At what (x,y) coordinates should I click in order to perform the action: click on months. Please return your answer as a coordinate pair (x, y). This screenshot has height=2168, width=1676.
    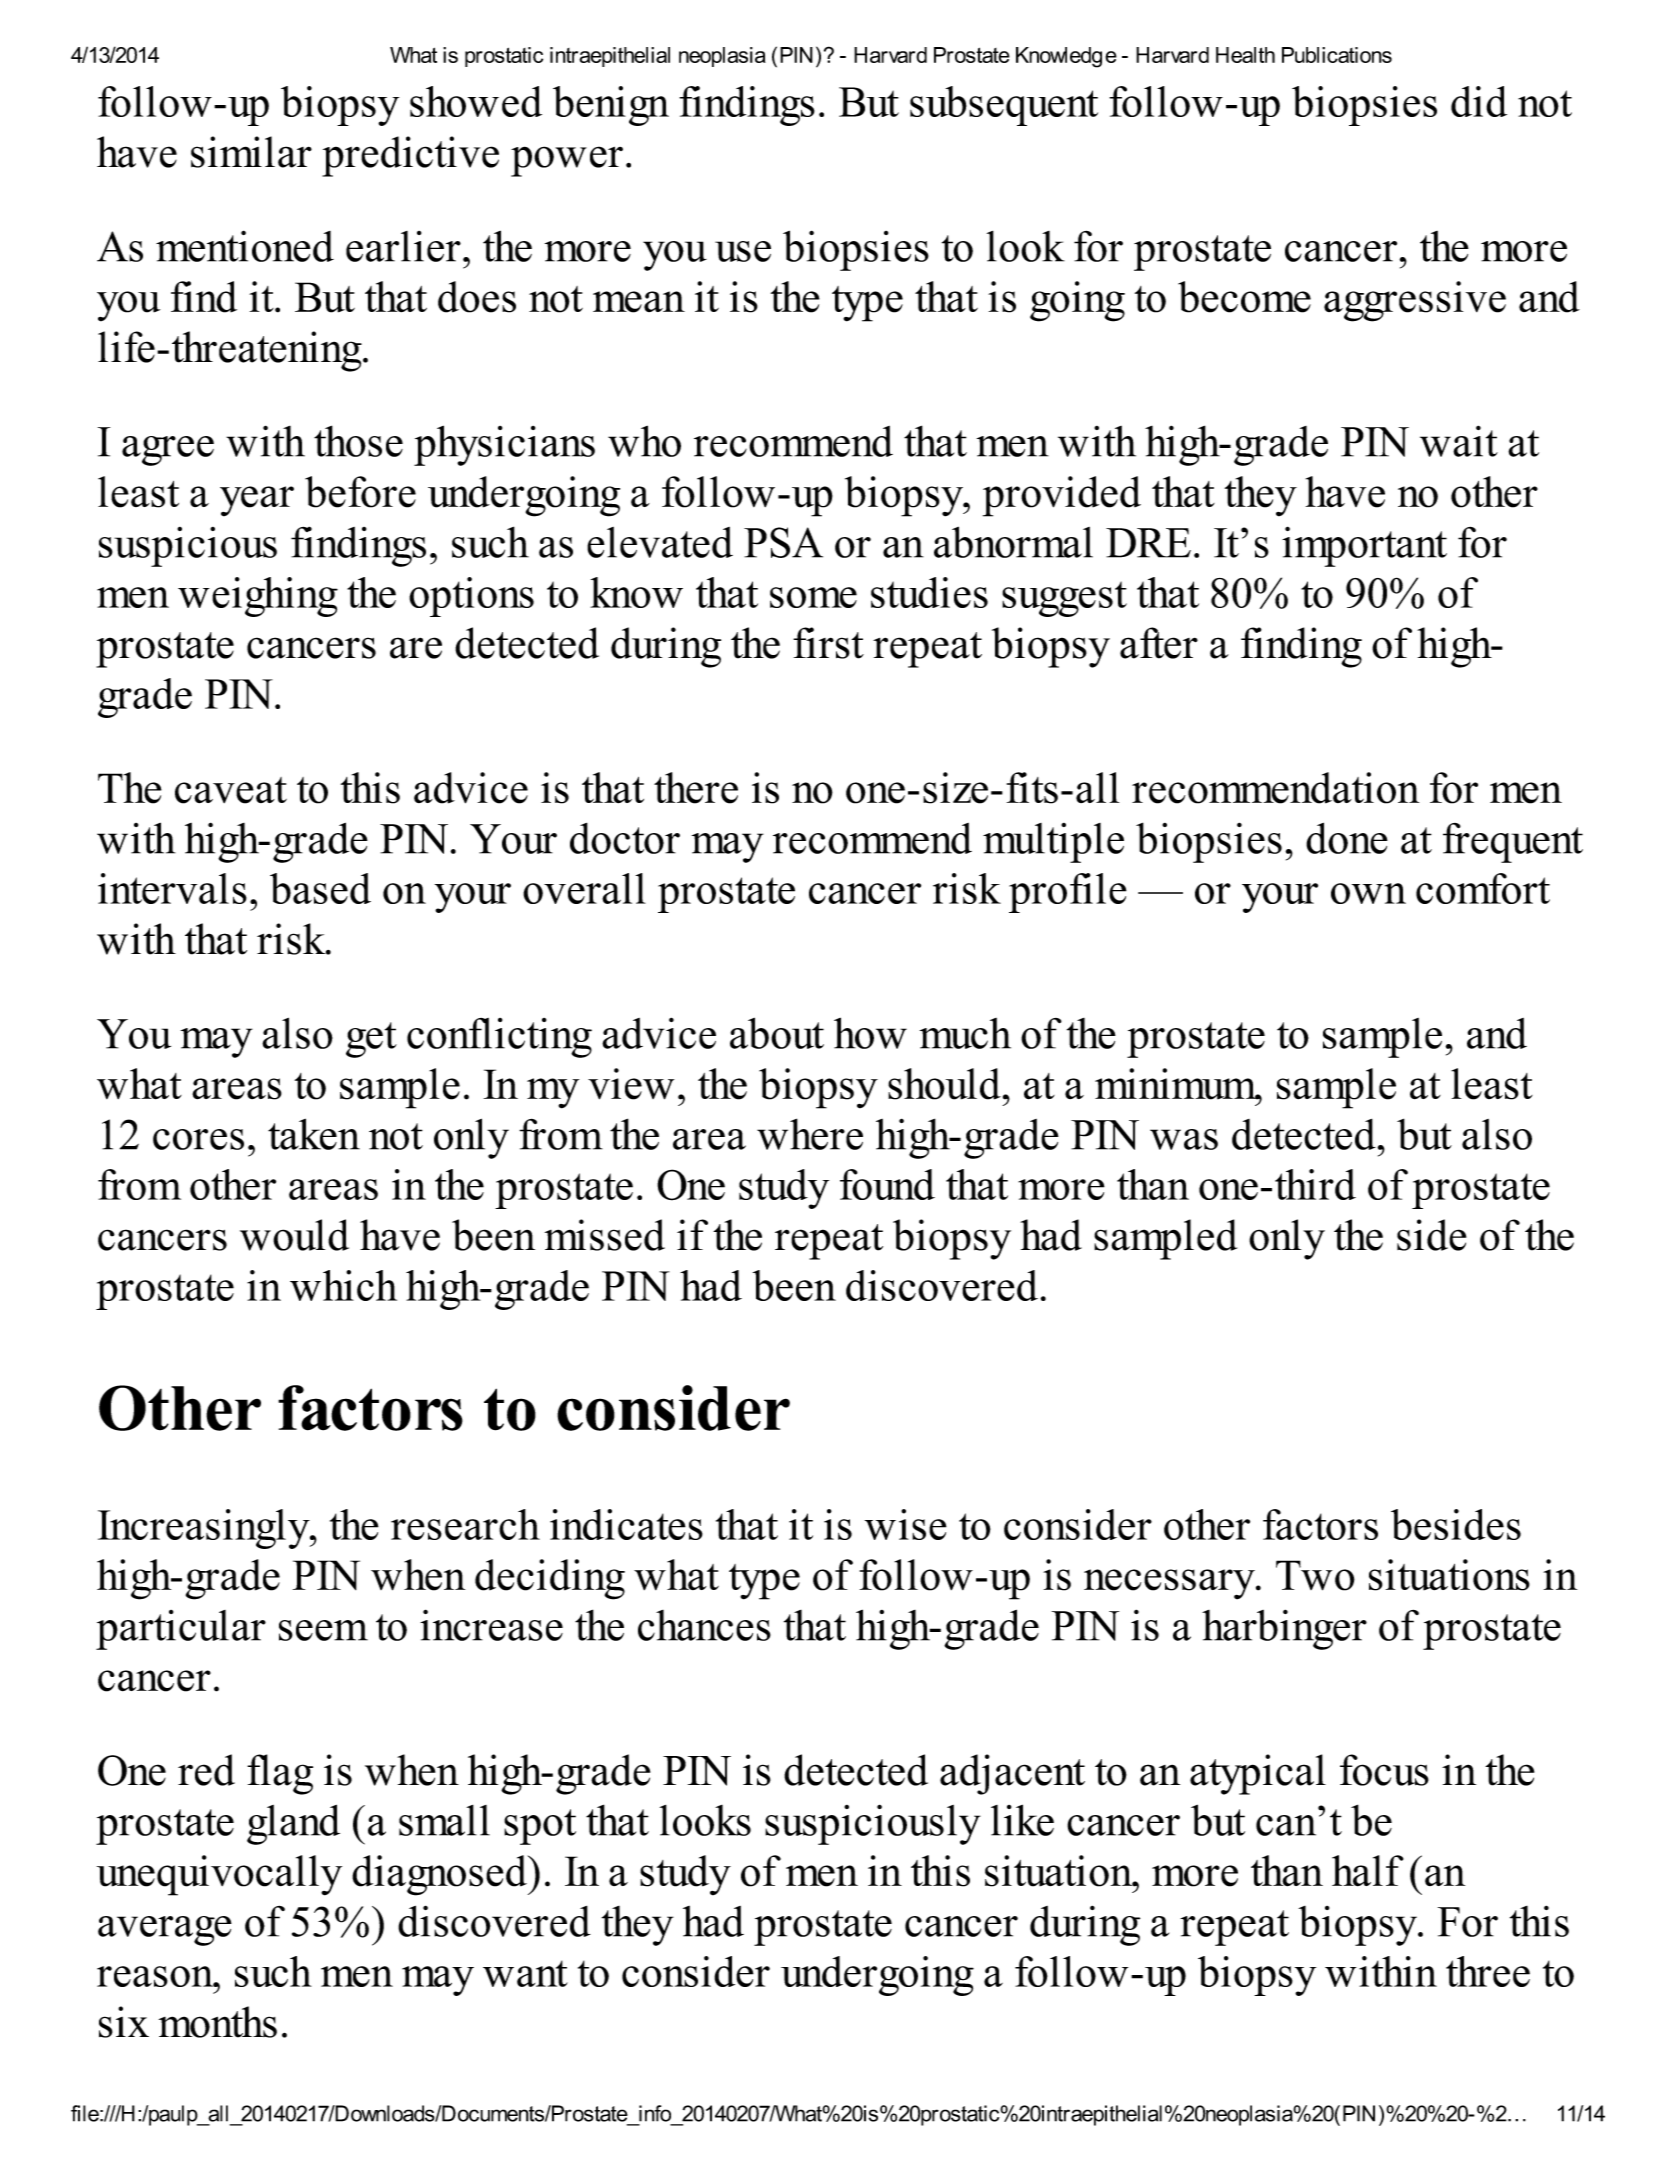
    Looking at the image, I should click on (218, 2022).
